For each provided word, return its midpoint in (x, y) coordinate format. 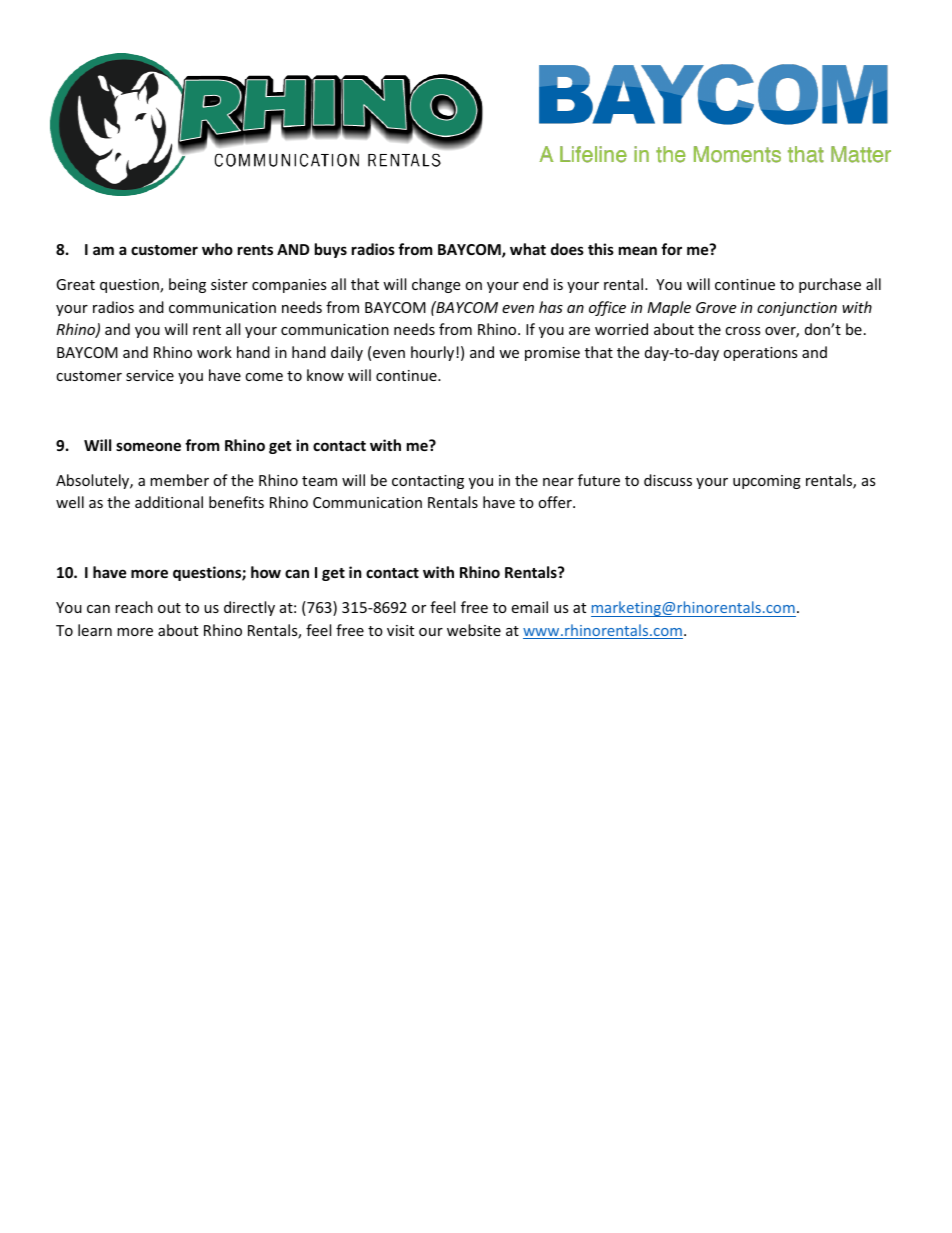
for (671, 249)
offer (556, 502)
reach (134, 607)
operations (760, 354)
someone (148, 446)
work (214, 352)
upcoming (767, 482)
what (528, 249)
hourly (434, 353)
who (217, 249)
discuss (668, 480)
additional (169, 502)
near (558, 482)
